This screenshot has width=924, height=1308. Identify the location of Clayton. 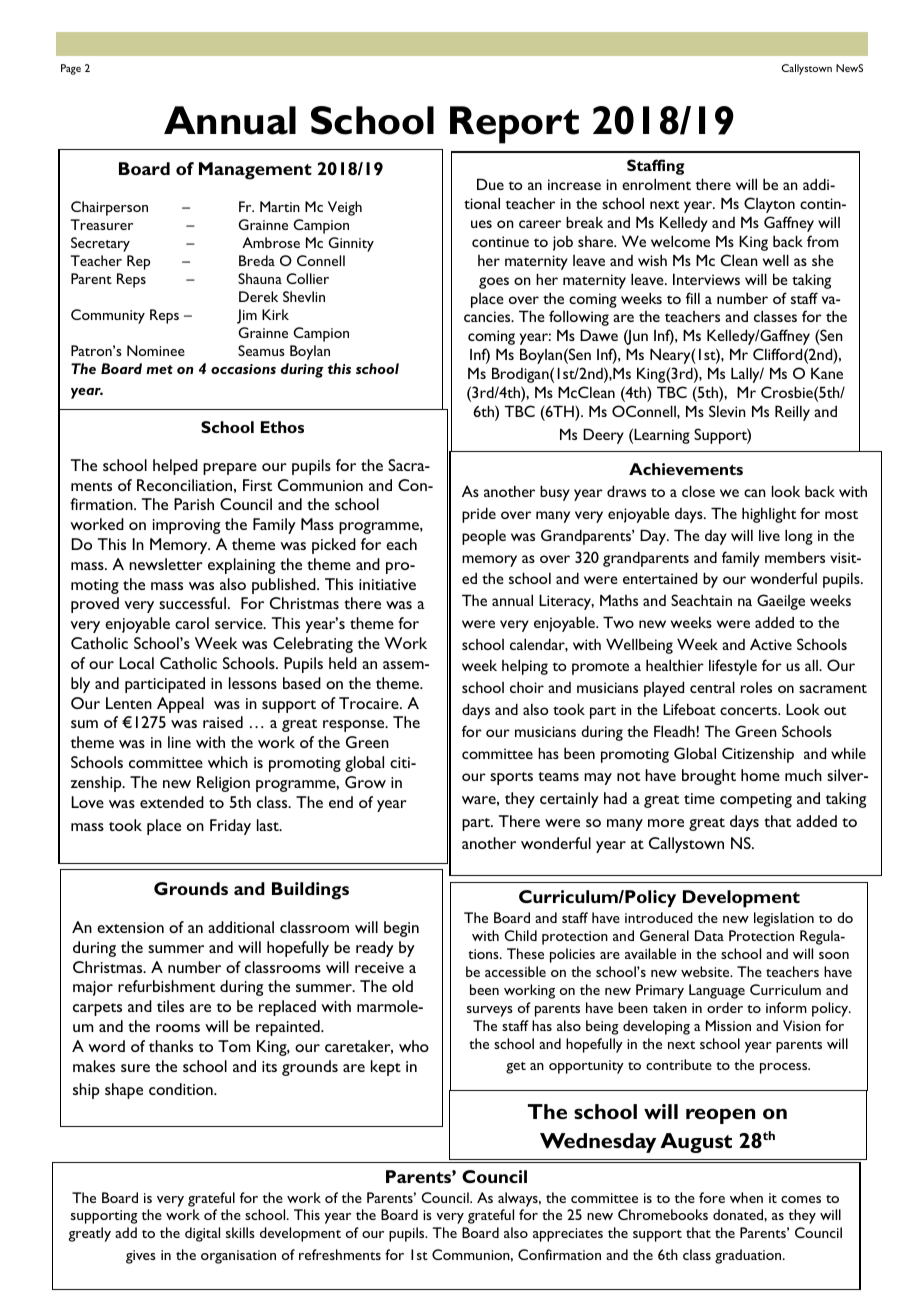
(769, 205).
